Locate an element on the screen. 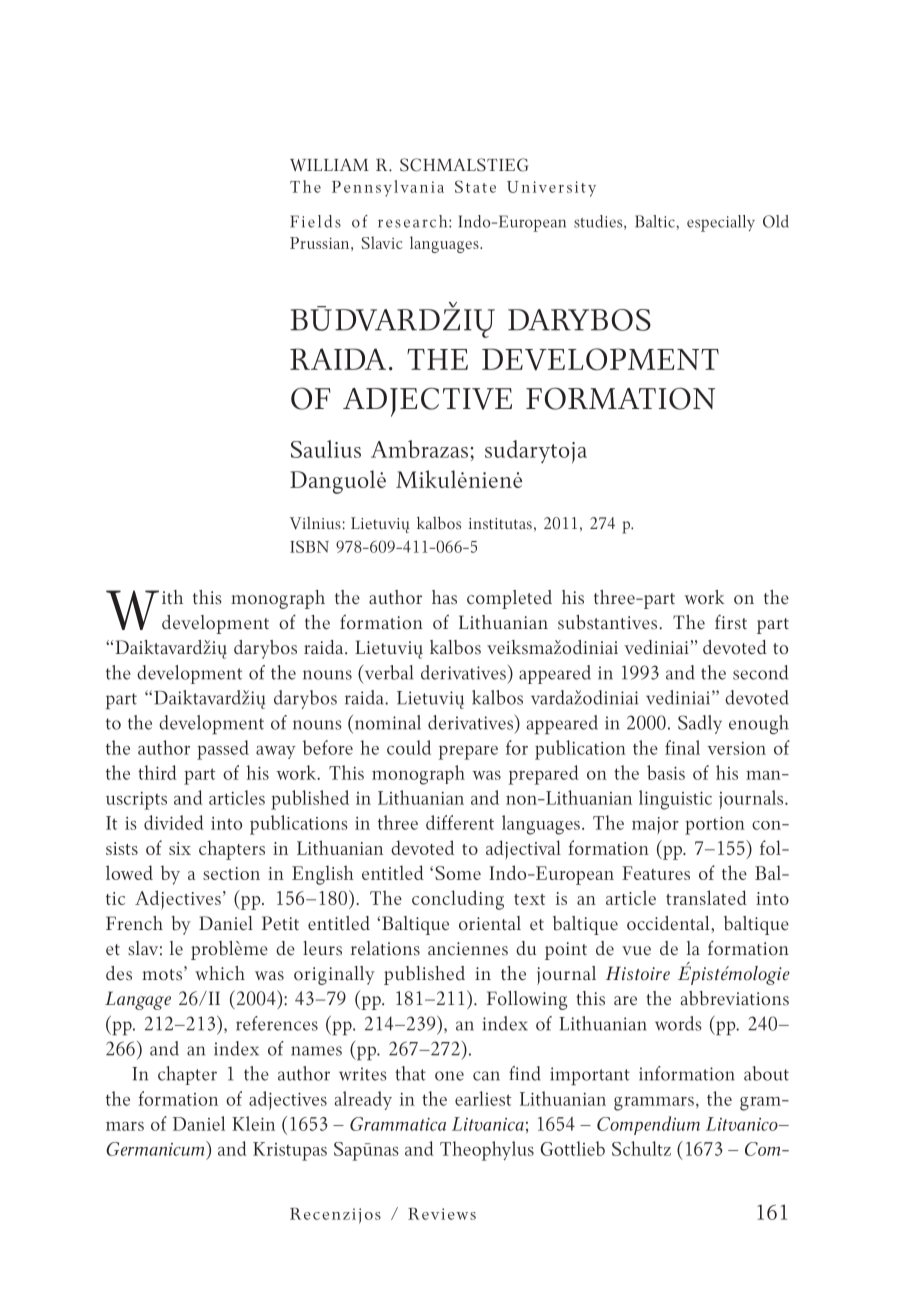 This screenshot has height=1316, width=921. ISBN is located at coordinates (309, 546).
